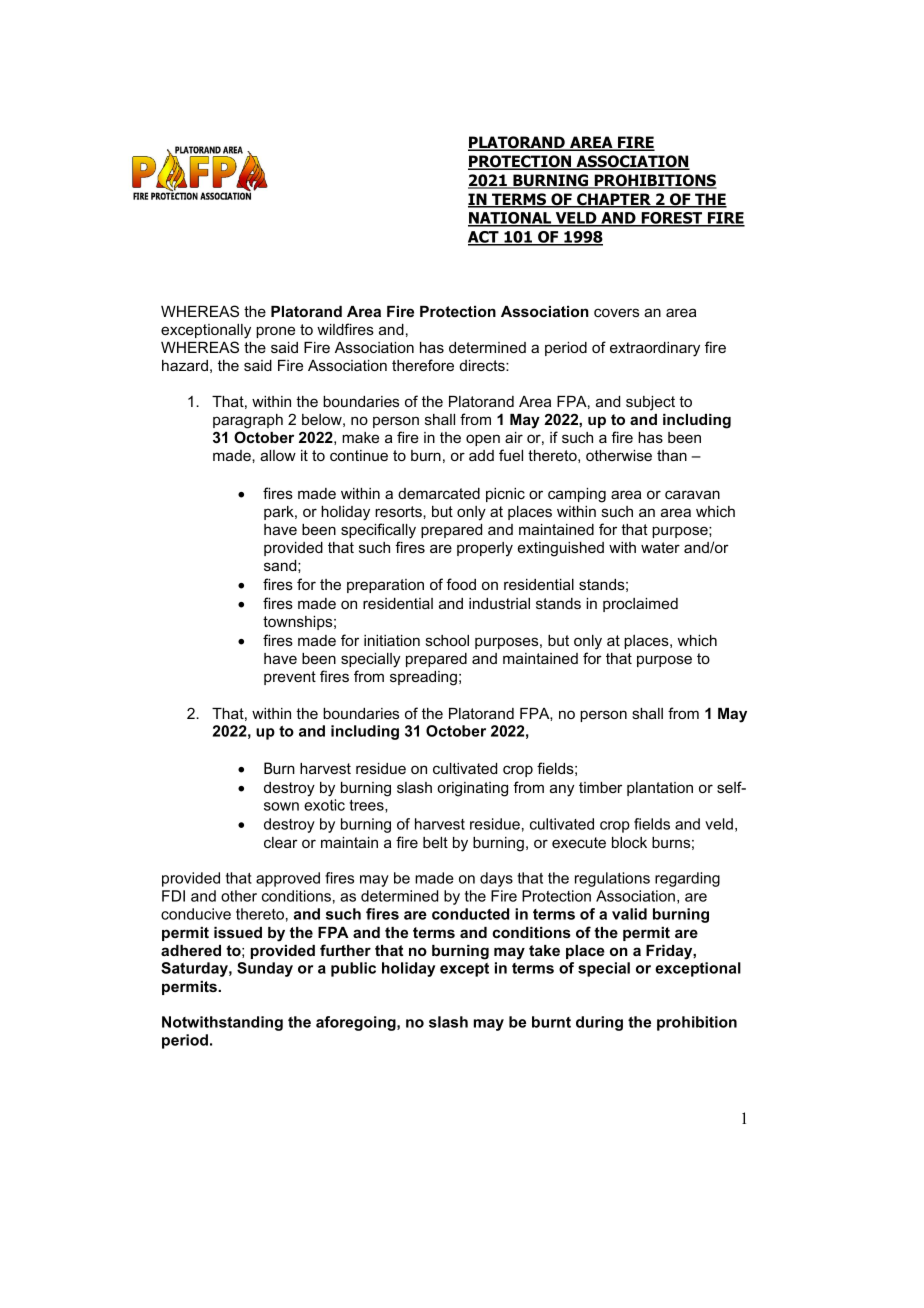 Image resolution: width=924 pixels, height=1308 pixels. I want to click on prevent, so click(290, 678).
